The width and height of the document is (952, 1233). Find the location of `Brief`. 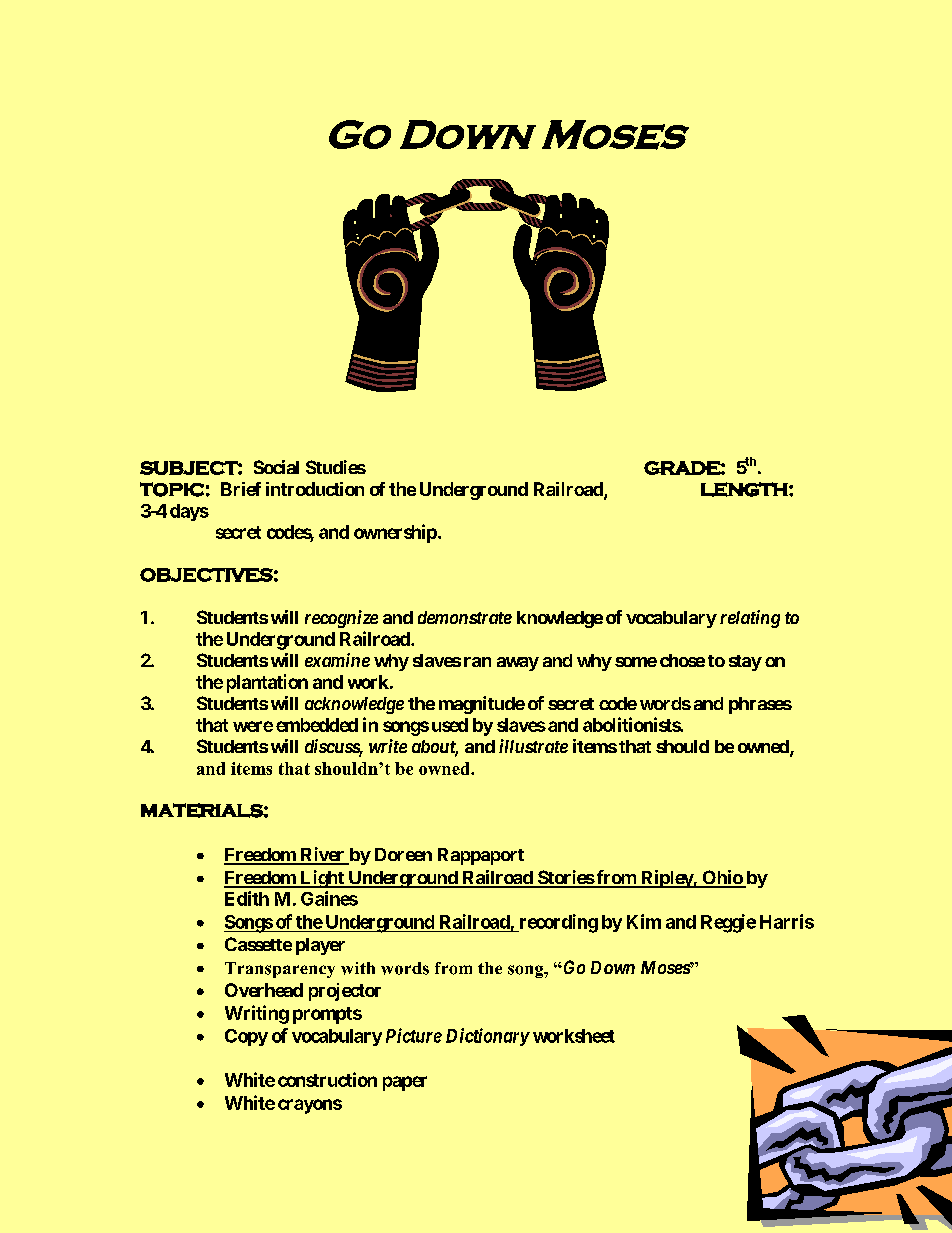

Brief is located at coordinates (241, 489).
